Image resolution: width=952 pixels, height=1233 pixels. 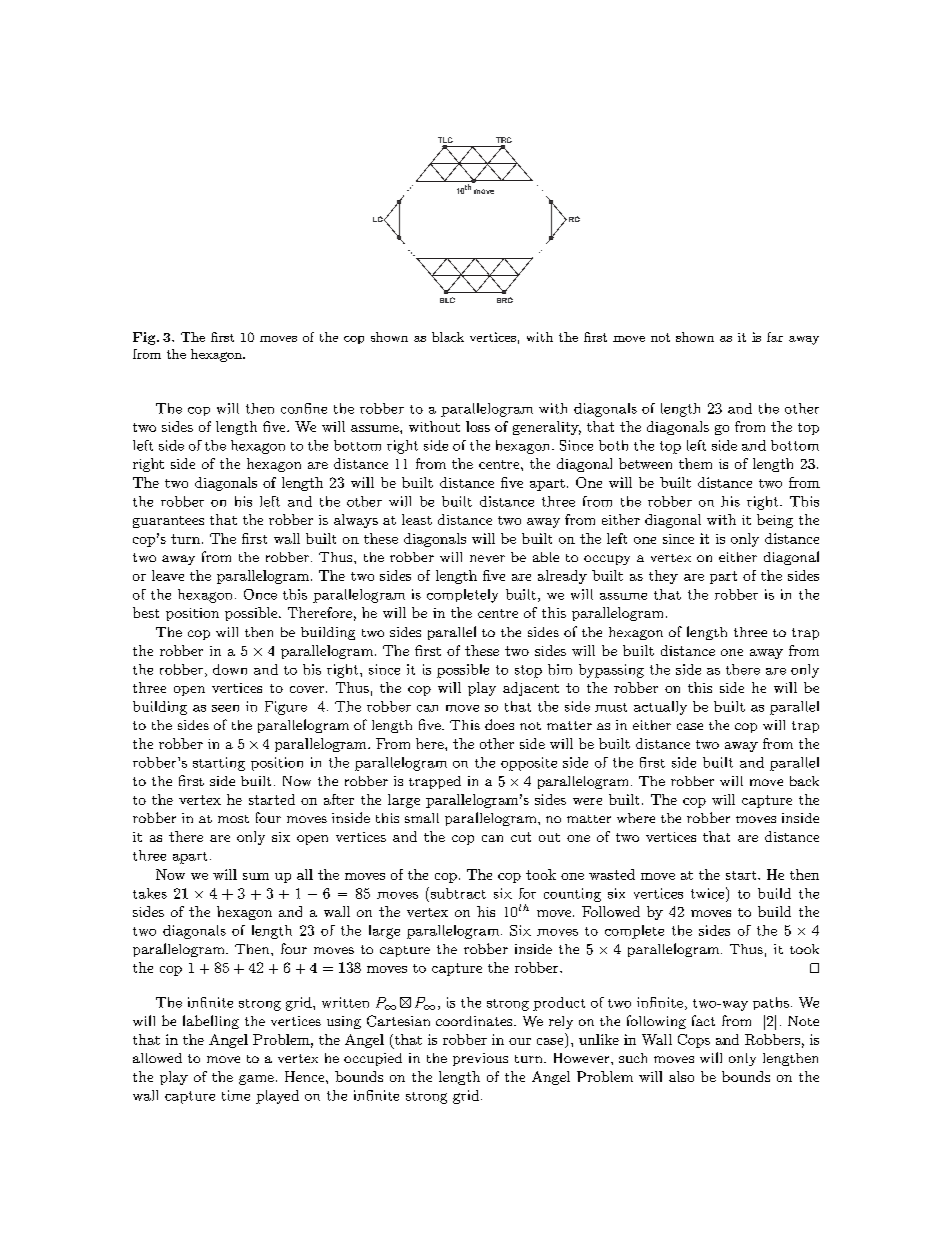 I want to click on BRC, so click(x=505, y=300).
